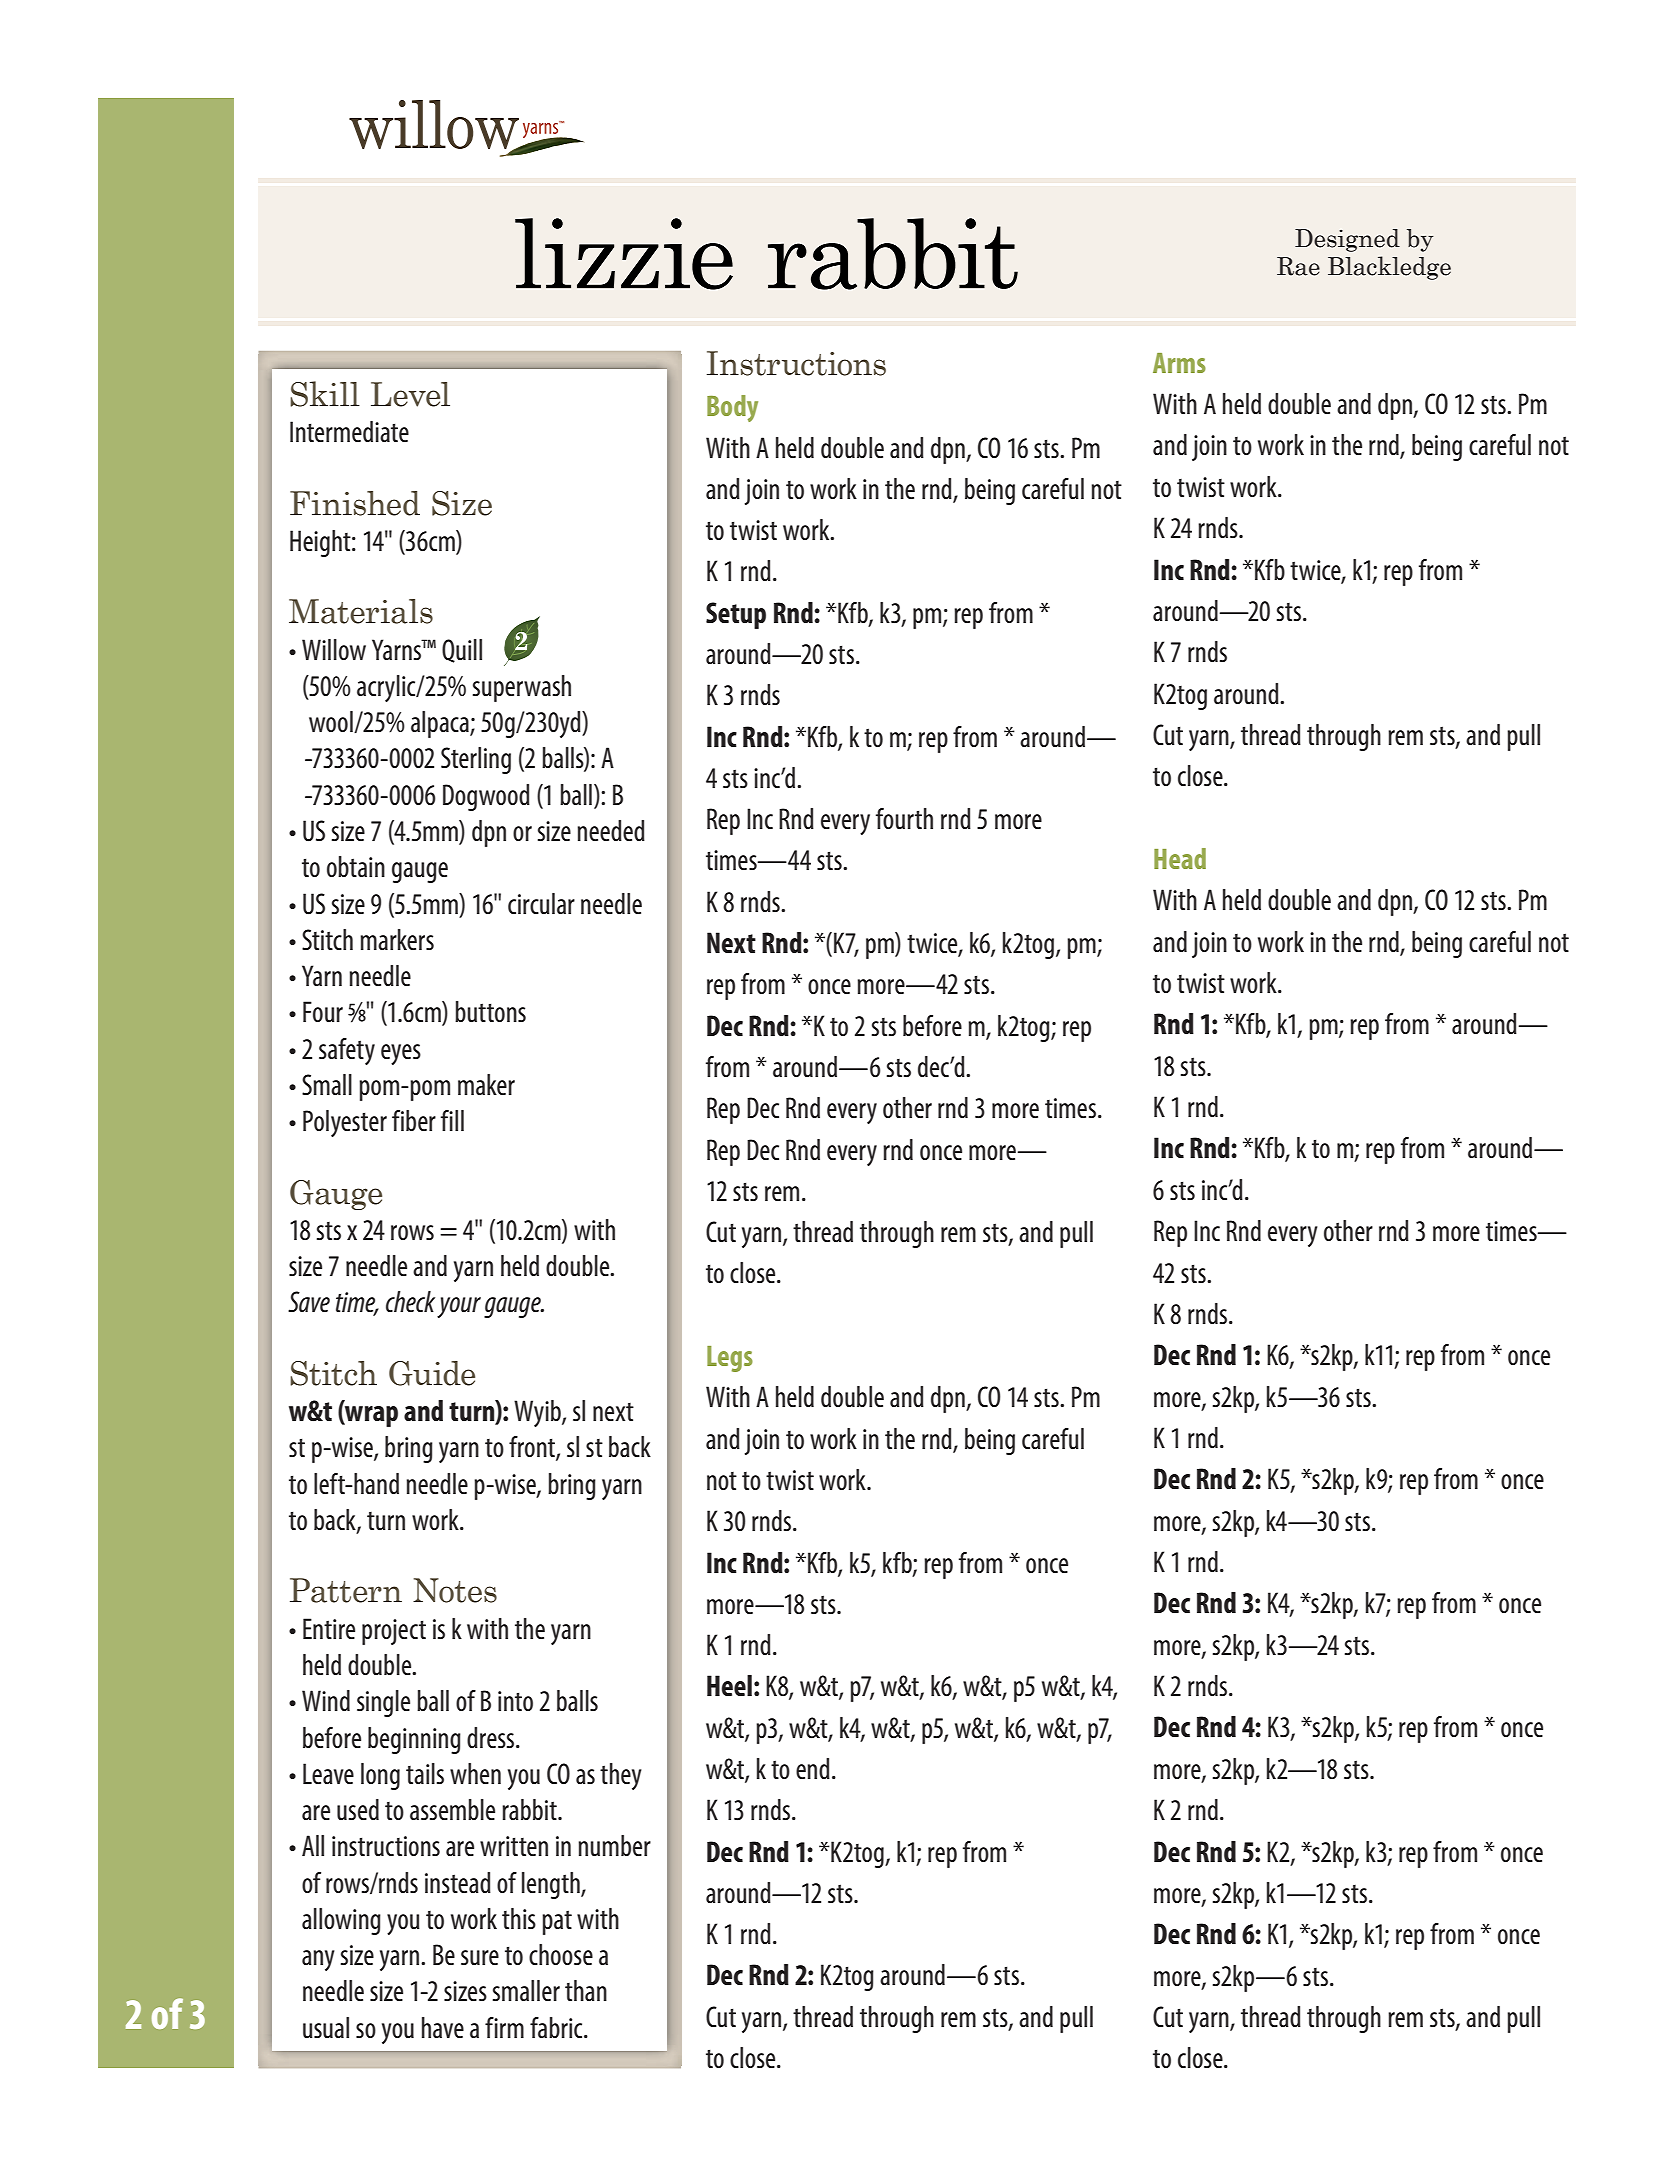 The image size is (1674, 2167). What do you see at coordinates (611, 830) in the document?
I see `needed` at bounding box center [611, 830].
